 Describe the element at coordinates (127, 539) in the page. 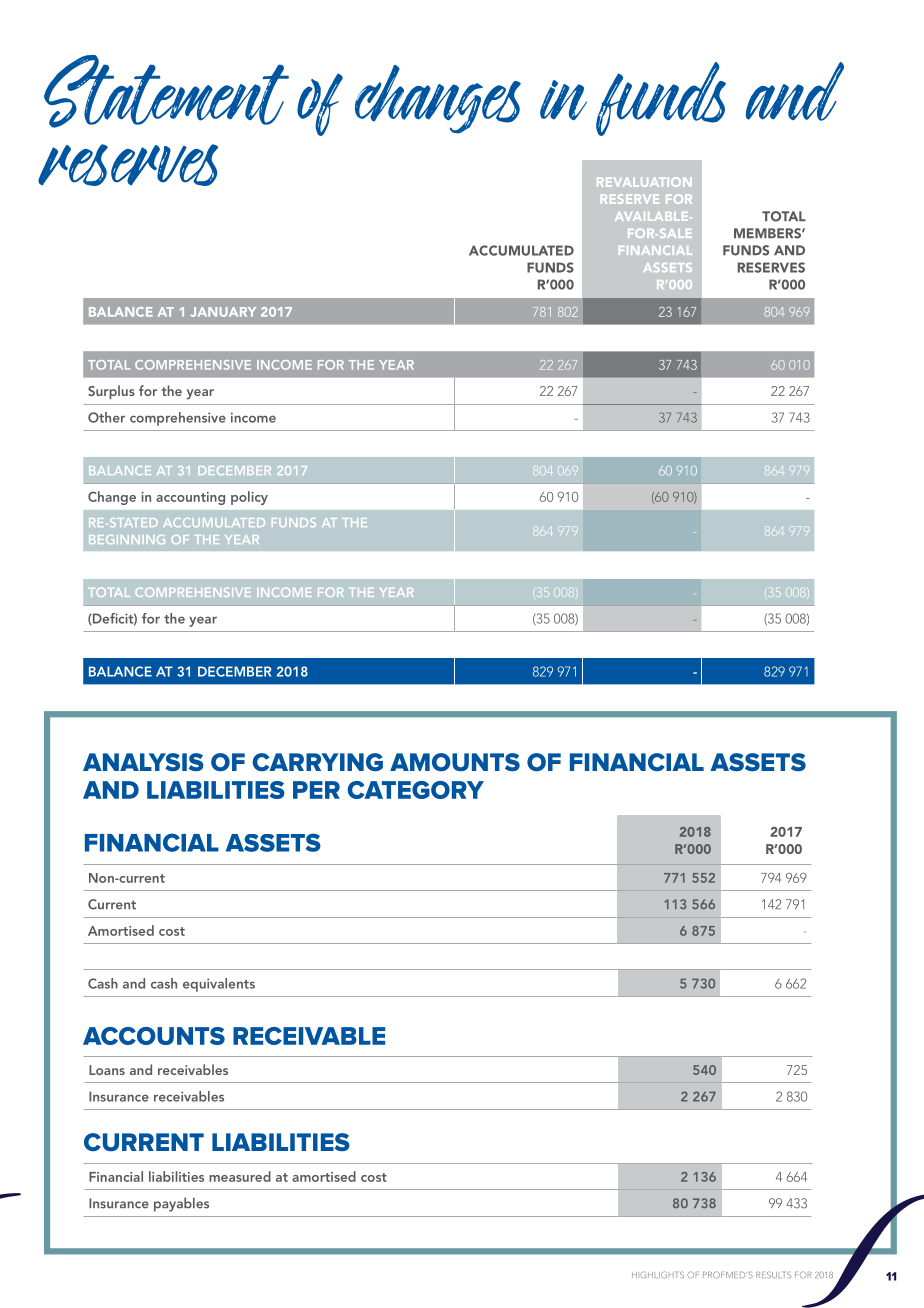

I see `BEGINNING` at that location.
